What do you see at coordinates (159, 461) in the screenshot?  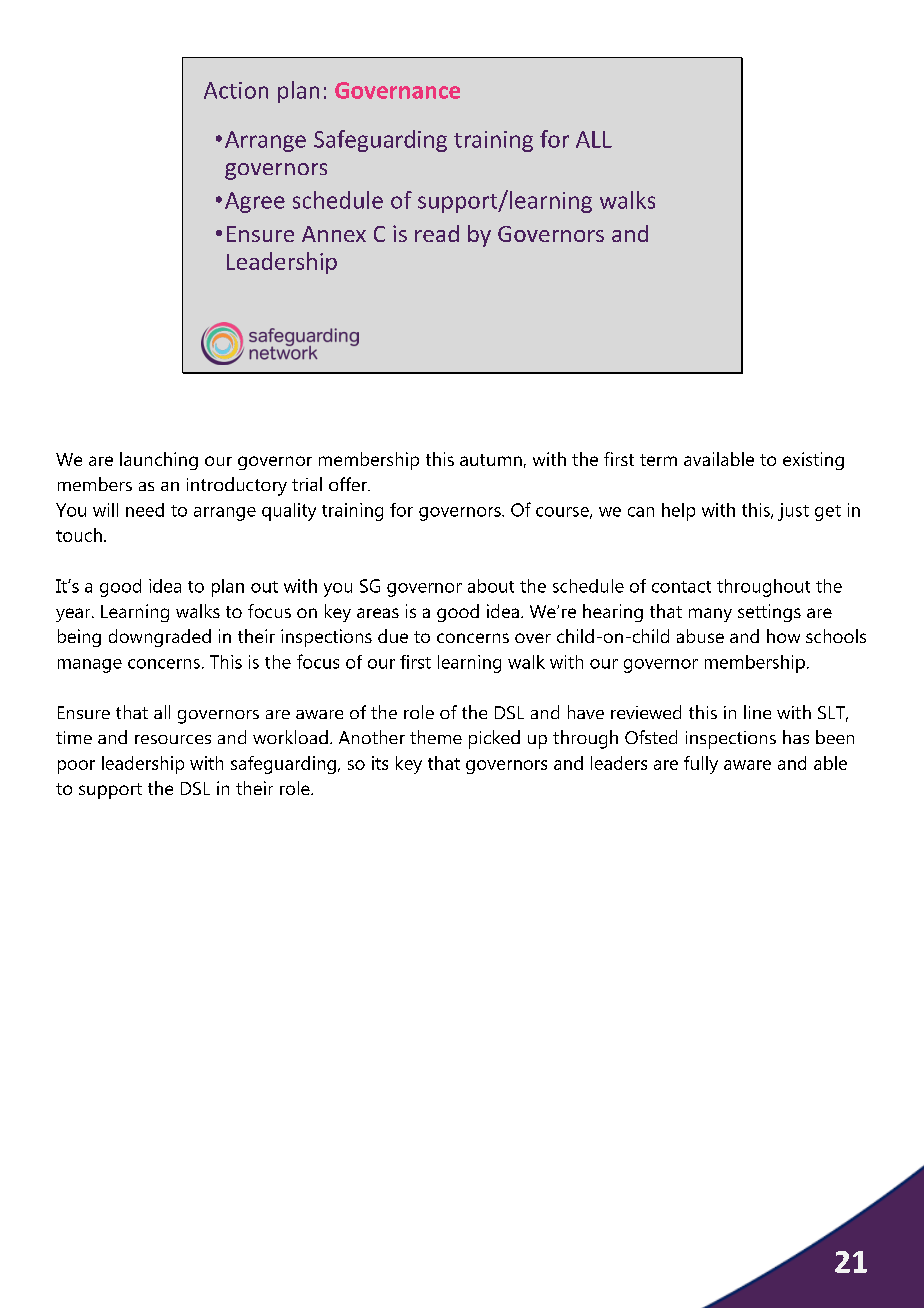 I see `launching` at bounding box center [159, 461].
